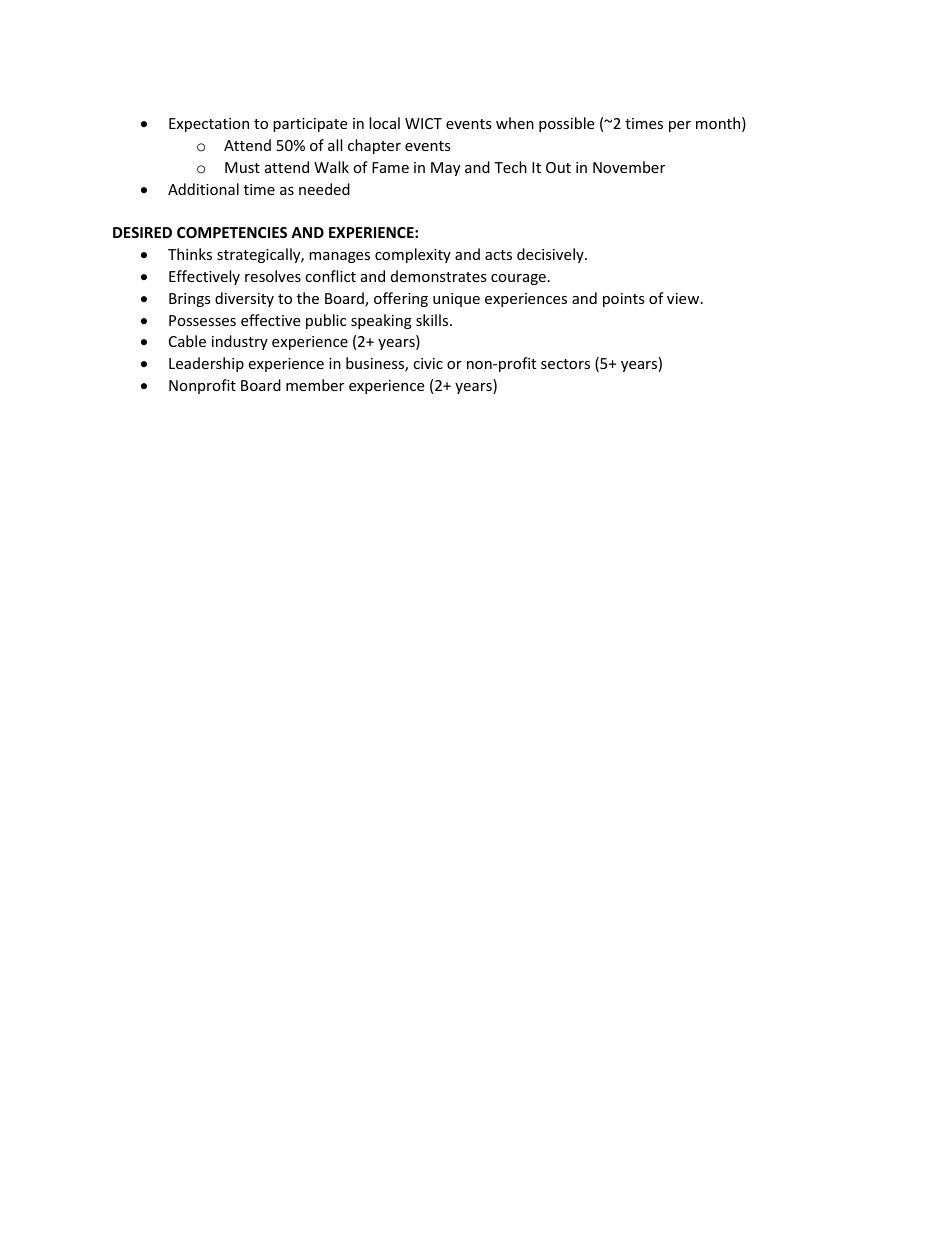  Describe the element at coordinates (202, 320) in the page. I see `Possesses` at that location.
